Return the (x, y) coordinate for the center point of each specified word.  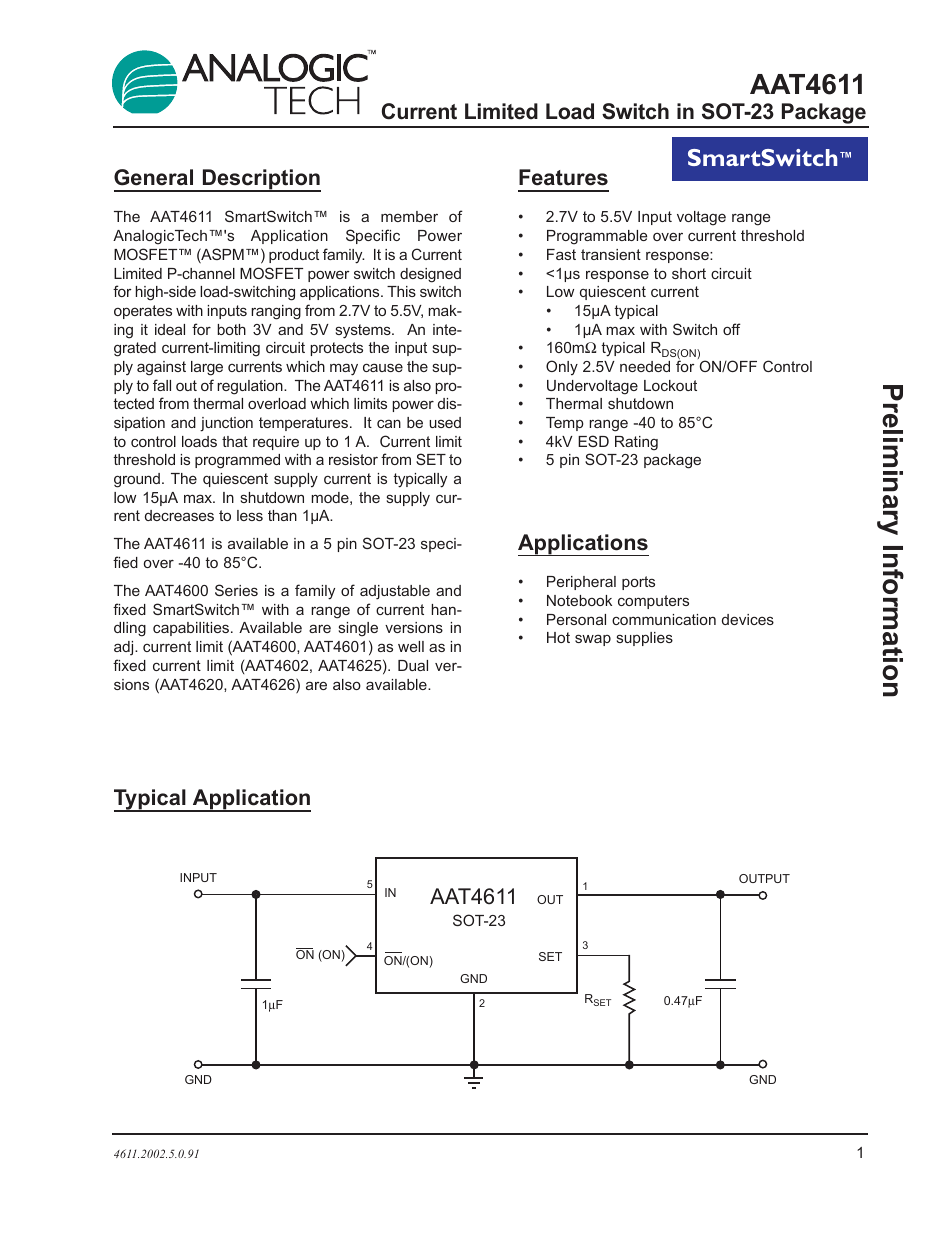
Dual (413, 665)
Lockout (670, 385)
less (250, 515)
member (409, 216)
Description (260, 180)
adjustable (395, 592)
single (358, 629)
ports (638, 583)
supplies (645, 639)
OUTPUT (764, 878)
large (207, 368)
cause (383, 367)
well (411, 646)
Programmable (597, 237)
